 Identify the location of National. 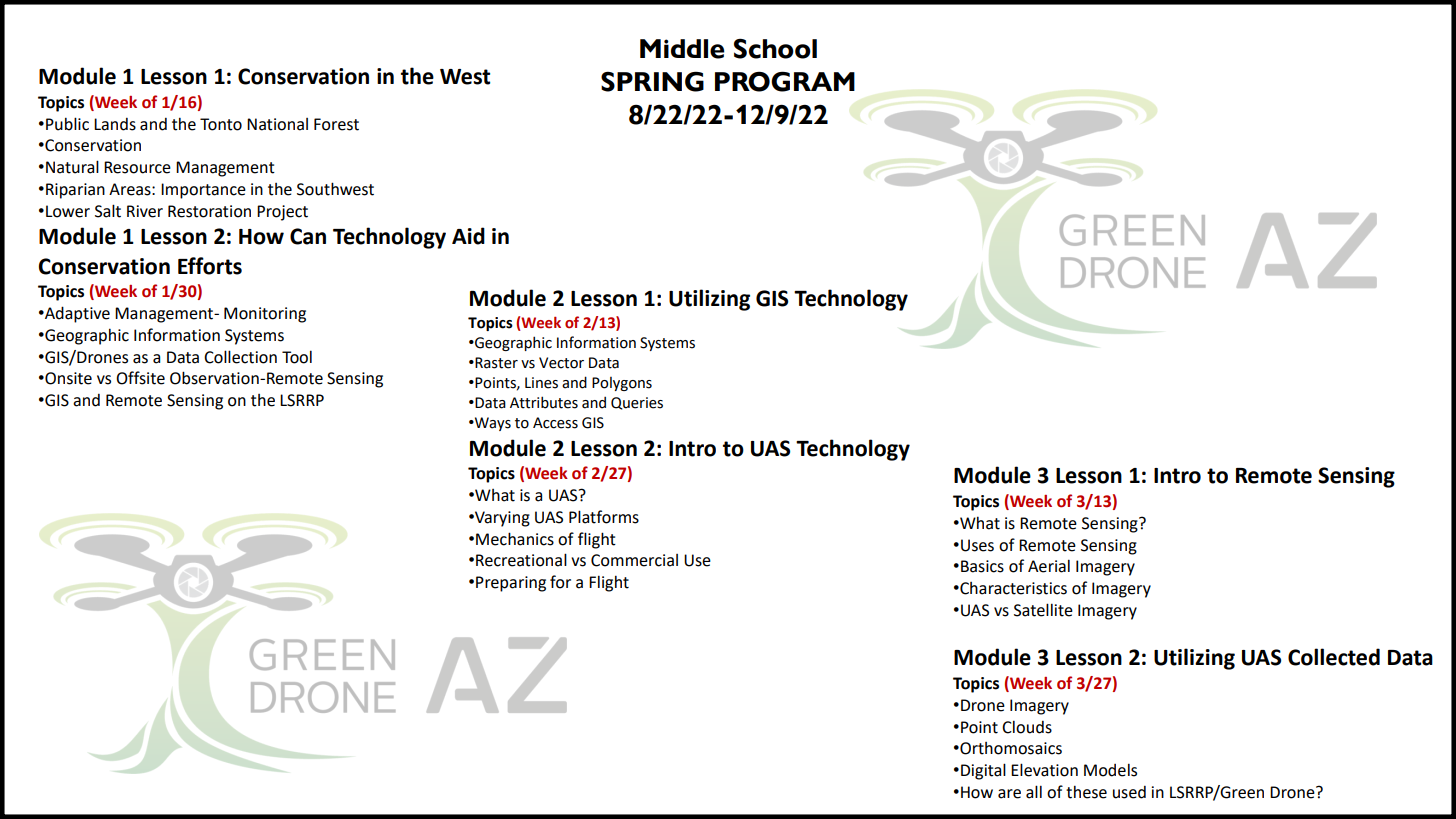
(277, 124).
